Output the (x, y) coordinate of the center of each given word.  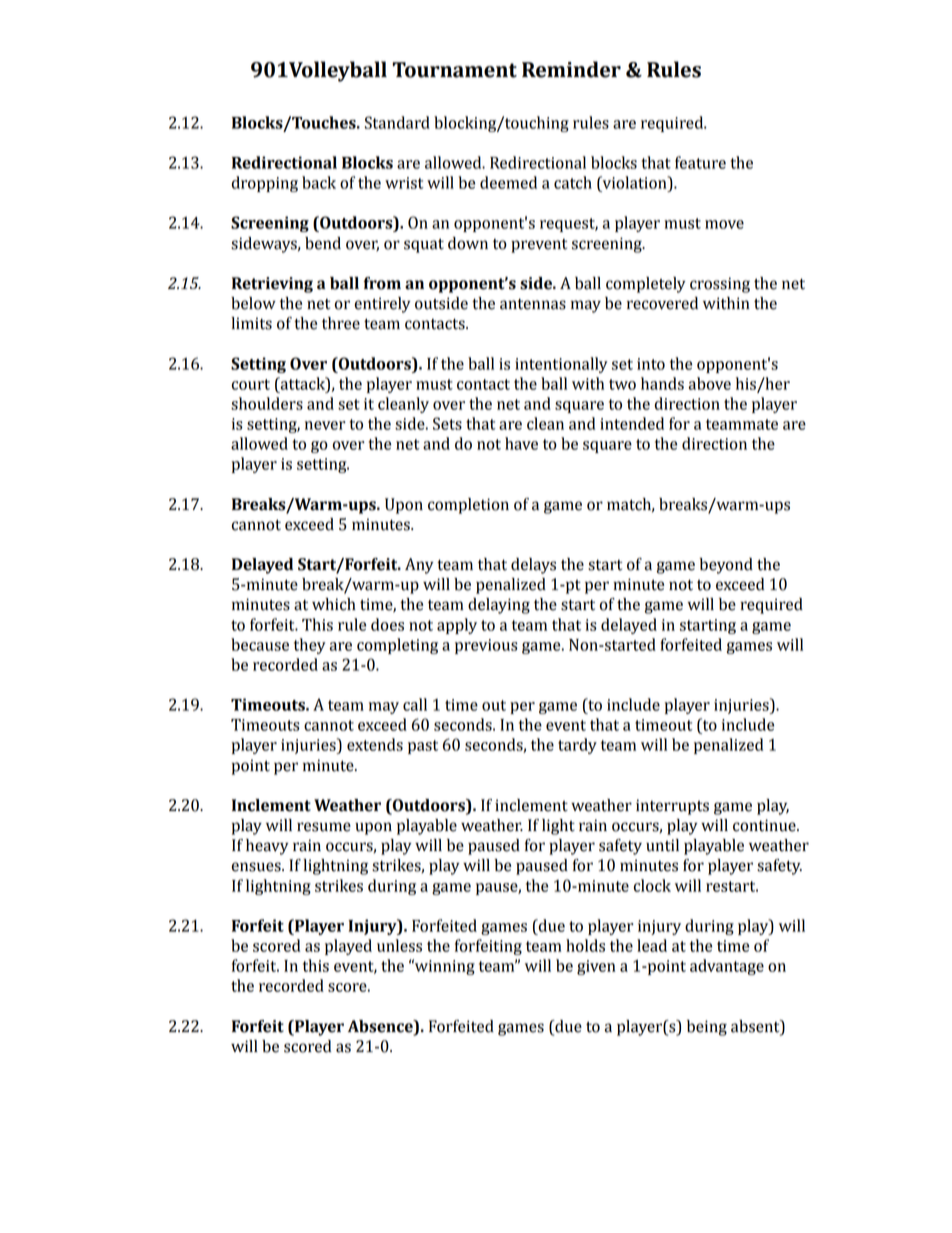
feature (700, 162)
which (334, 604)
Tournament (454, 70)
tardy (577, 746)
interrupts (672, 807)
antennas (533, 304)
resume (324, 827)
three (341, 323)
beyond (726, 566)
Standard (397, 122)
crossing (720, 285)
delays (533, 566)
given (596, 967)
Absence (381, 1026)
